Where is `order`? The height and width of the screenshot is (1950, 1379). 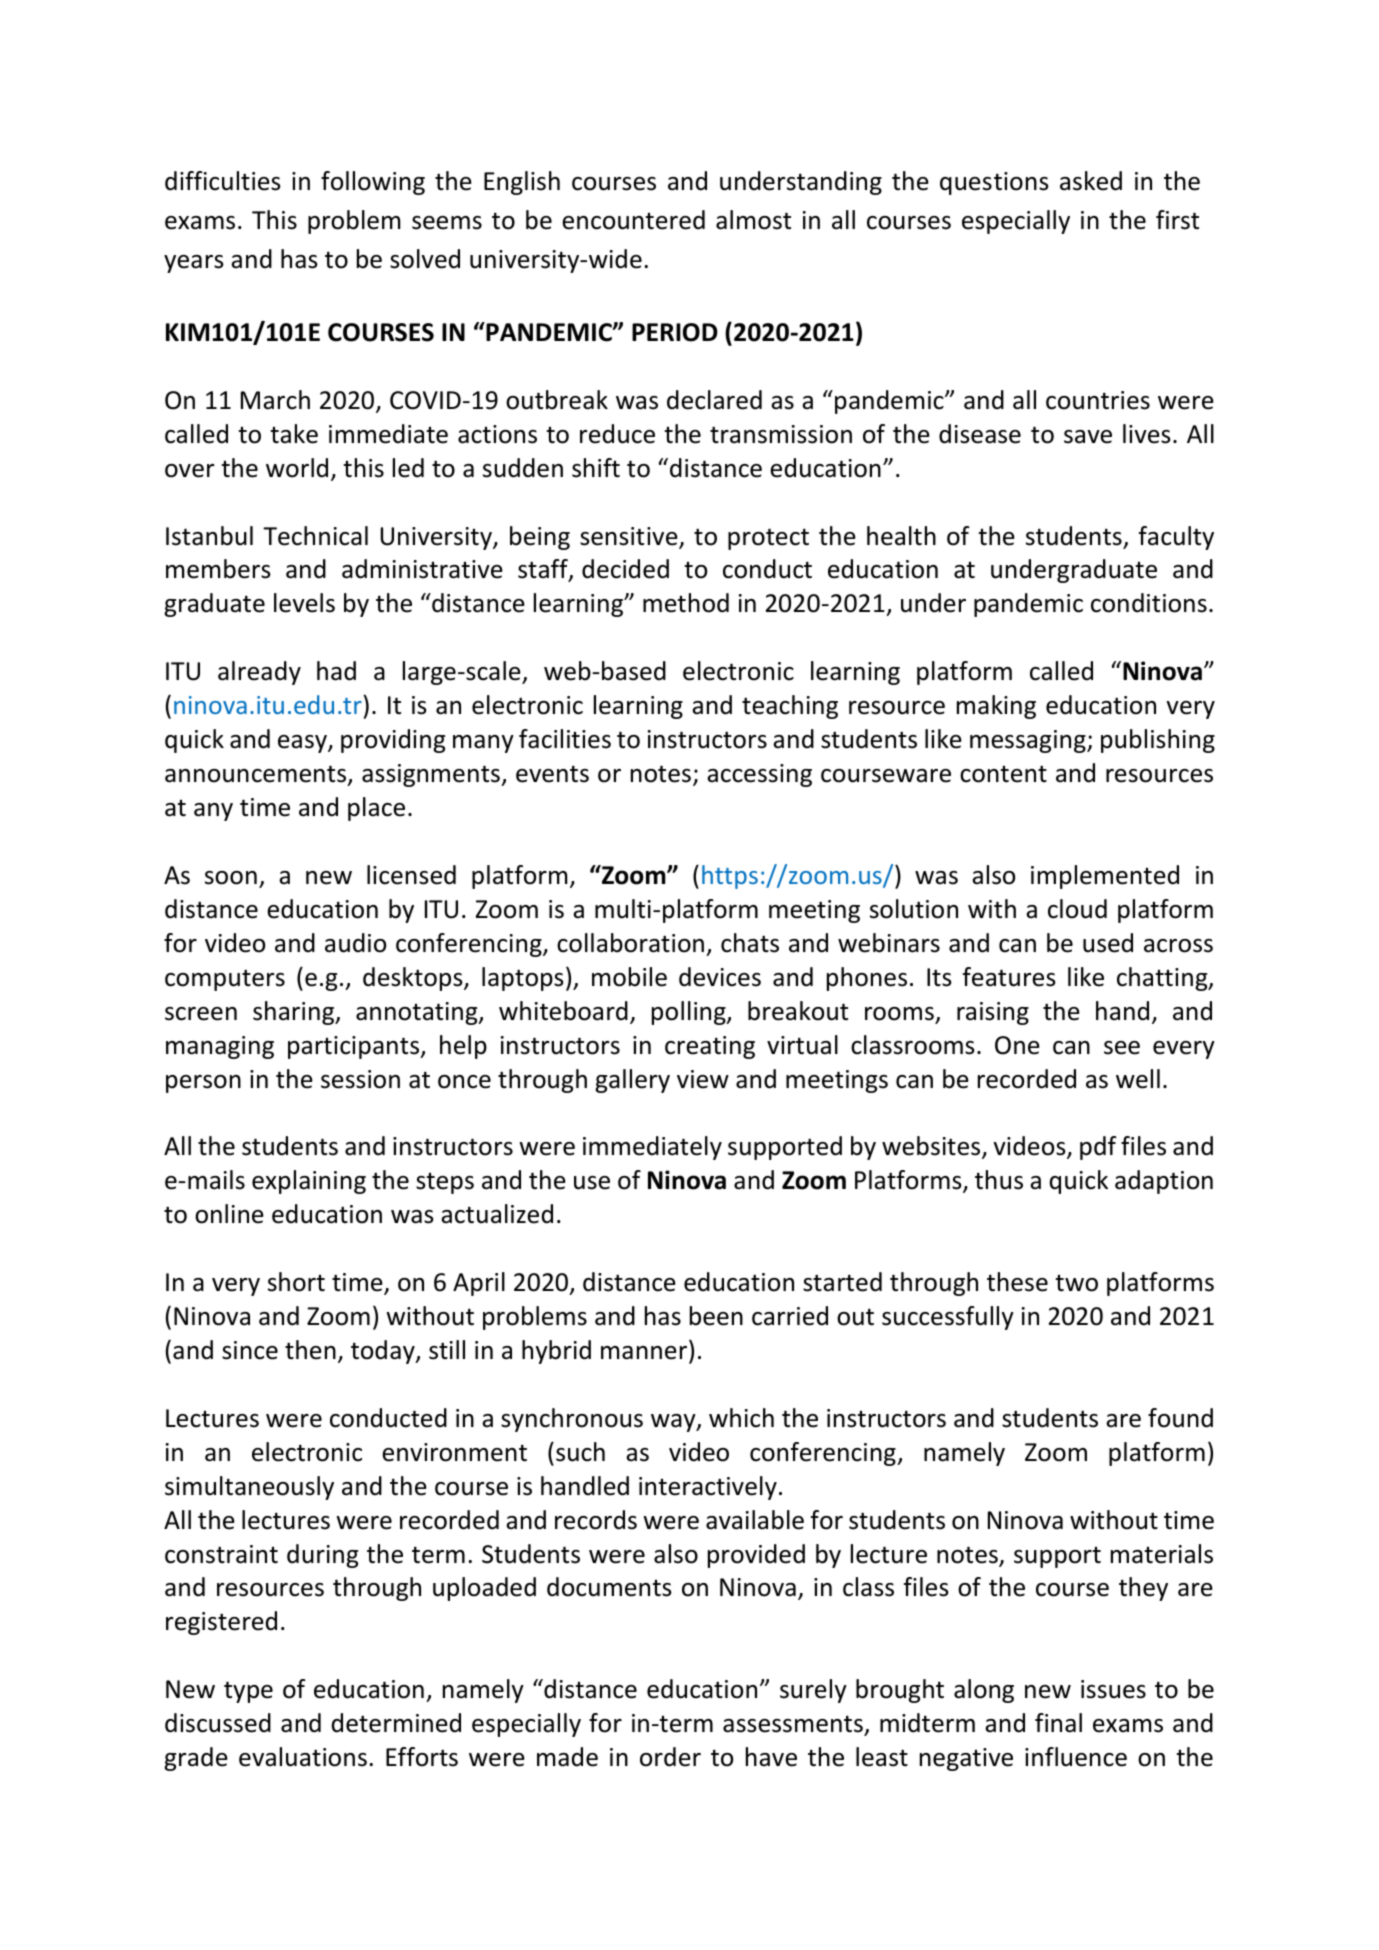
order is located at coordinates (670, 1757).
